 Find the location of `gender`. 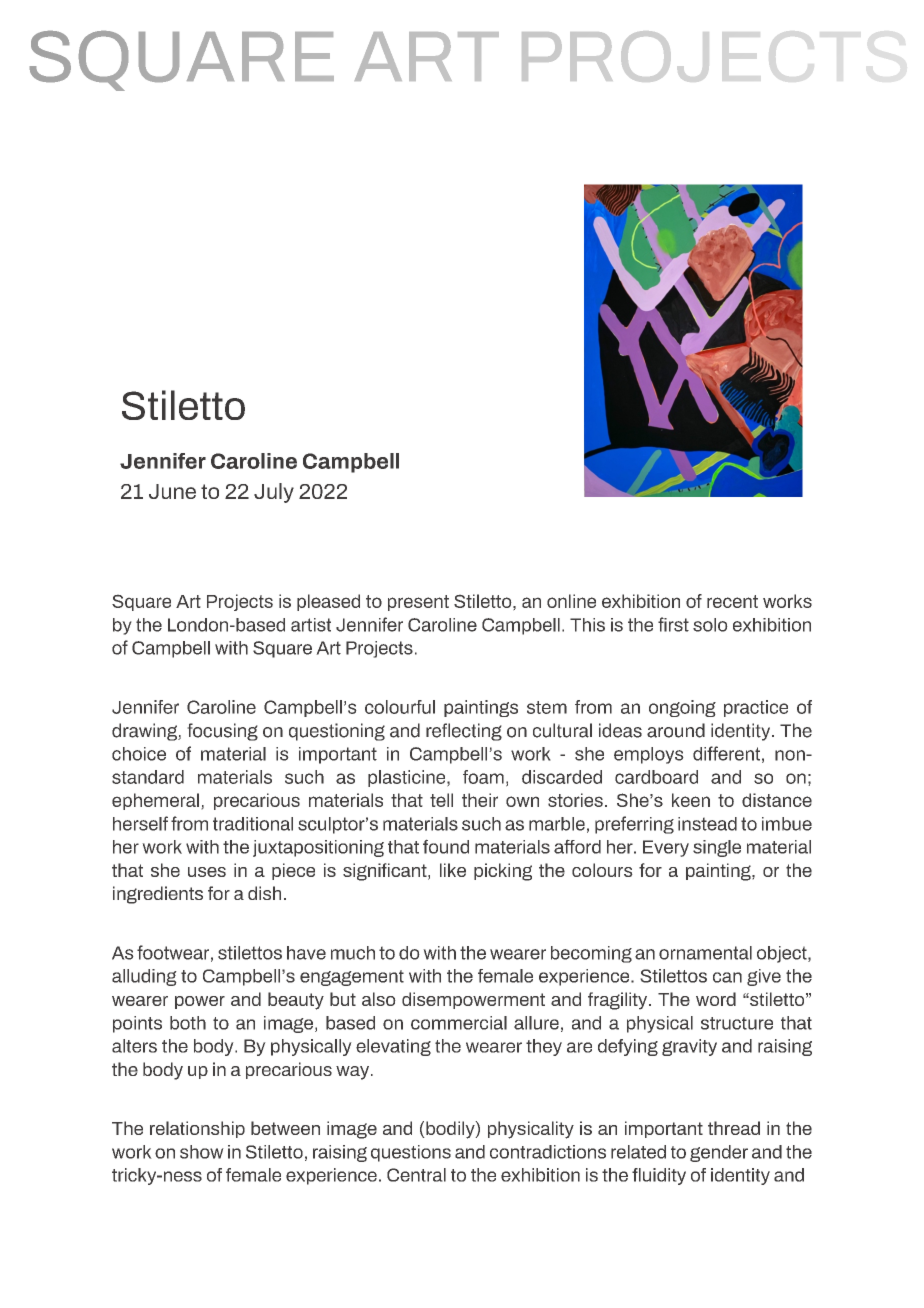

gender is located at coordinates (719, 1153).
